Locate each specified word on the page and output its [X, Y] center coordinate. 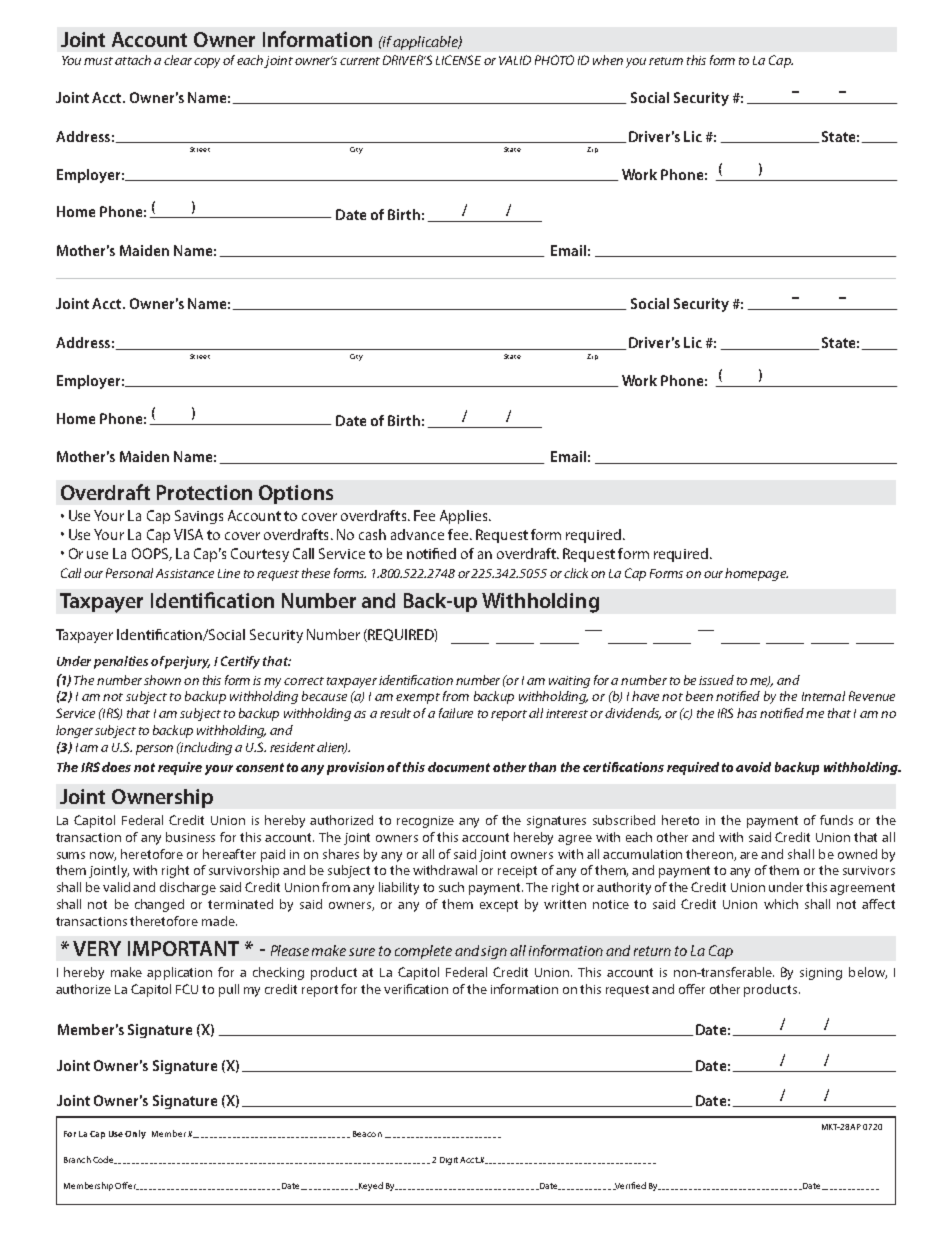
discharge [188, 888]
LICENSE [458, 60]
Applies [465, 517]
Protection [204, 492]
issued [716, 680]
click [576, 573]
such [451, 887]
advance [417, 534]
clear [178, 60]
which [781, 904]
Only [135, 1134]
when [608, 60]
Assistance [185, 573]
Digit [449, 1161]
